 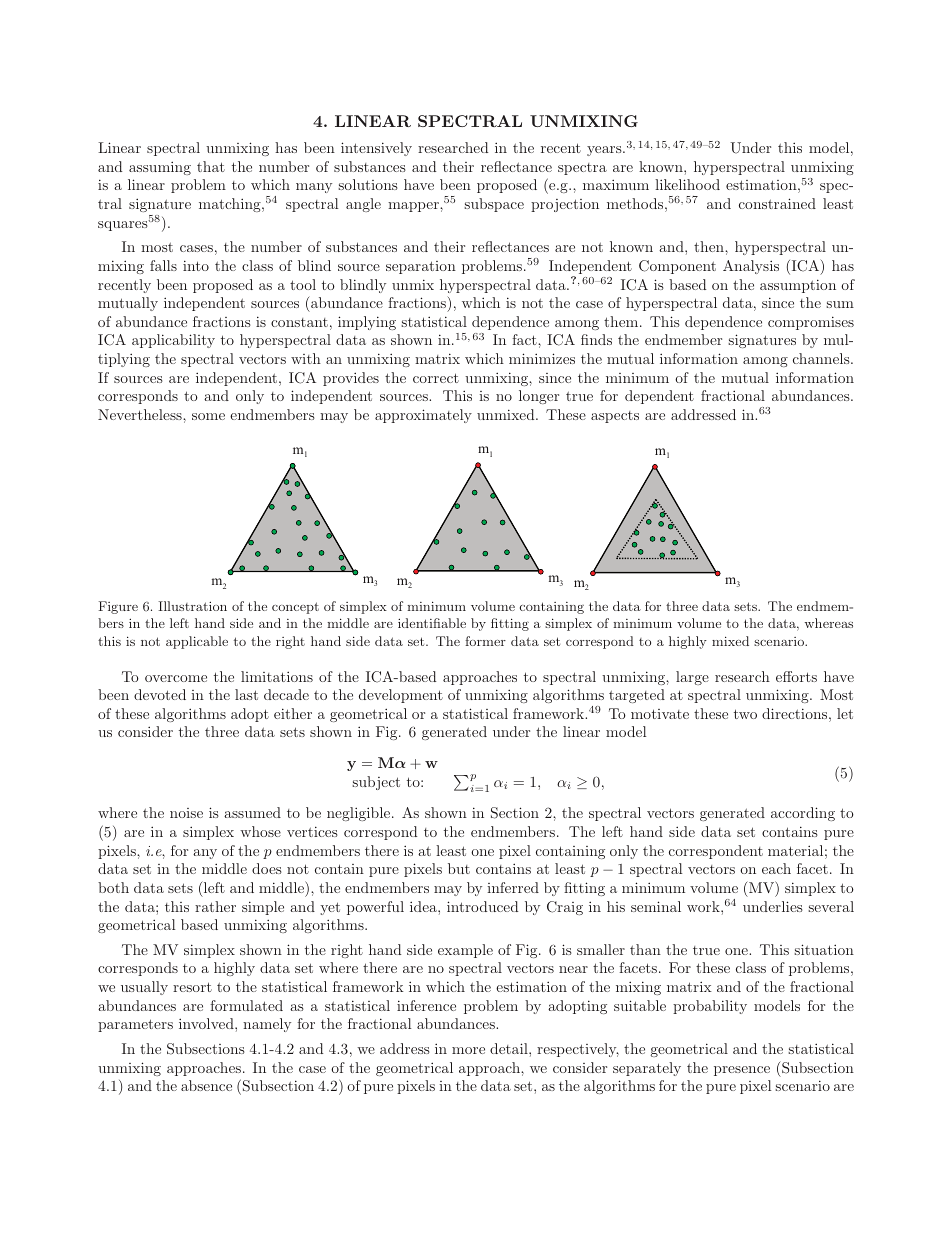 What do you see at coordinates (459, 868) in the screenshot?
I see `but` at bounding box center [459, 868].
